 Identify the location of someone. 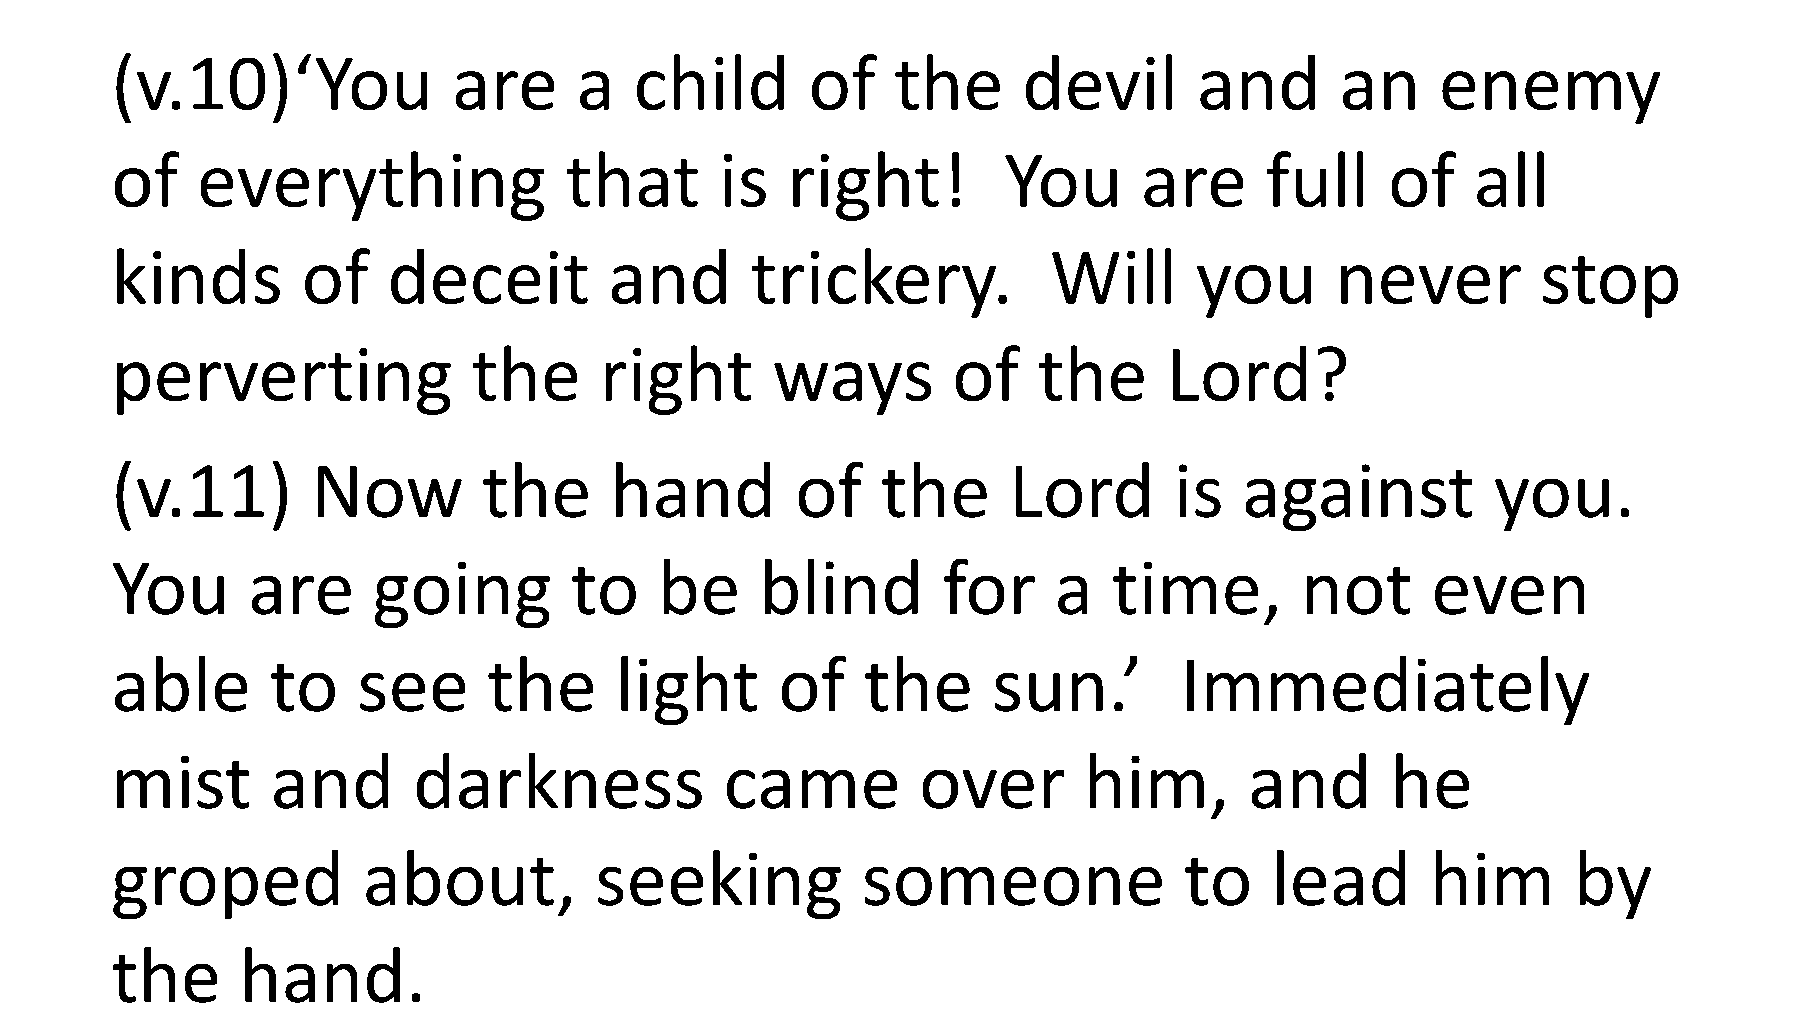
(1013, 886).
